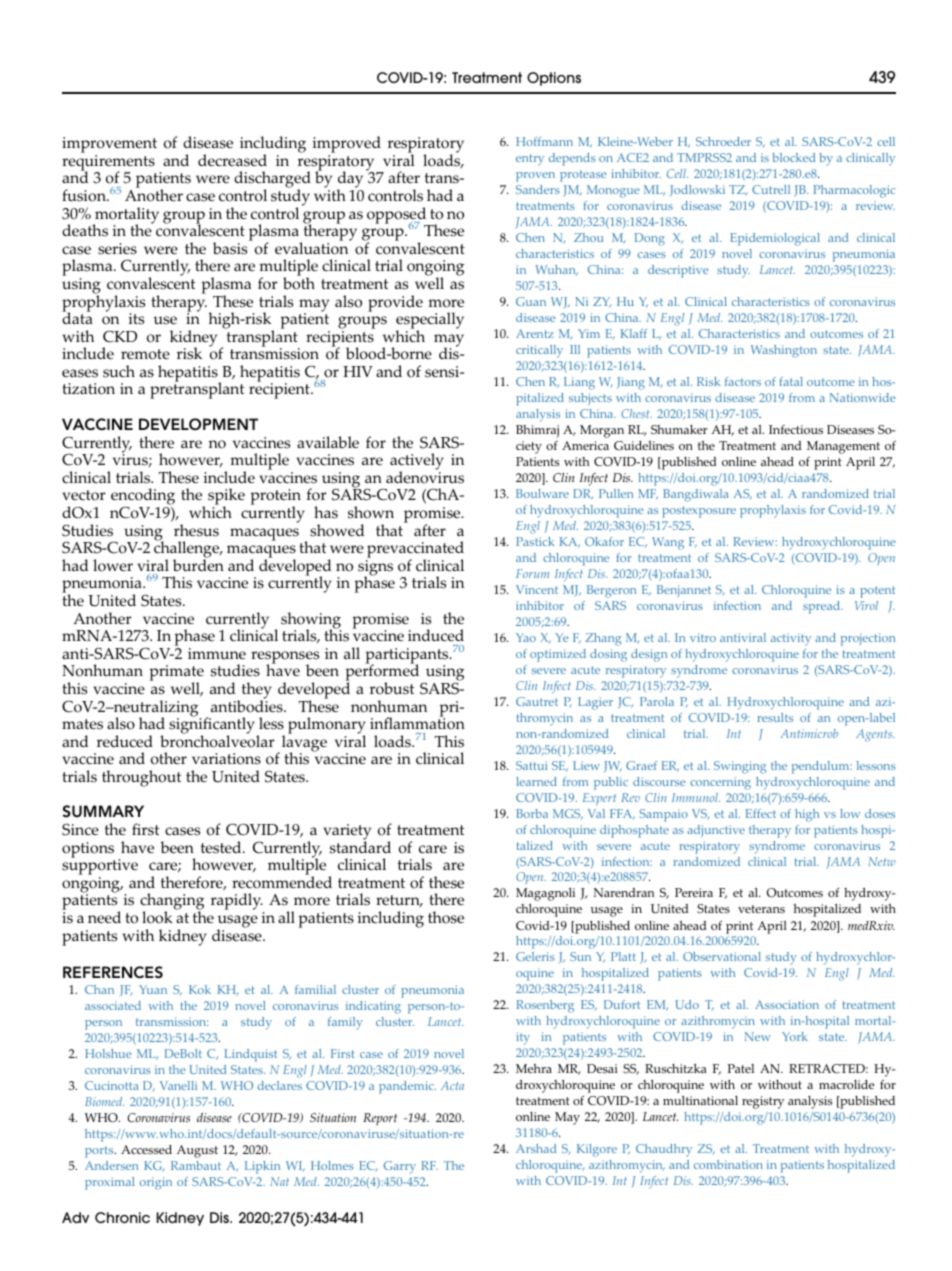 This screenshot has width=952, height=1271. I want to click on induced, so click(436, 635).
